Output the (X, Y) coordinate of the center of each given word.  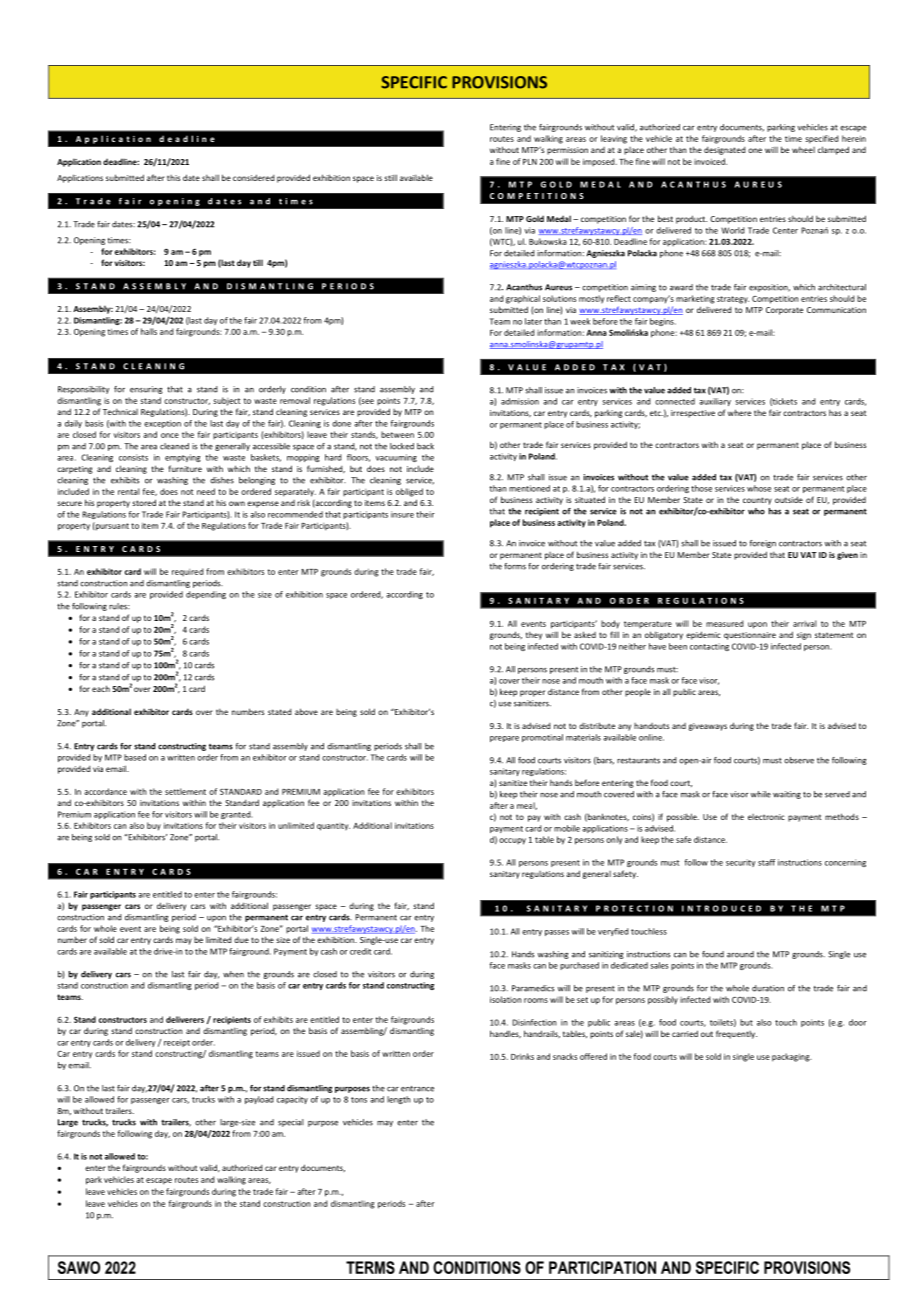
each (101, 688)
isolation (506, 999)
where (739, 412)
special (291, 1123)
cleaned (174, 446)
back (425, 446)
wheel (803, 150)
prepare (504, 739)
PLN (530, 162)
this (173, 178)
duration (768, 988)
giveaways (707, 727)
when (233, 974)
